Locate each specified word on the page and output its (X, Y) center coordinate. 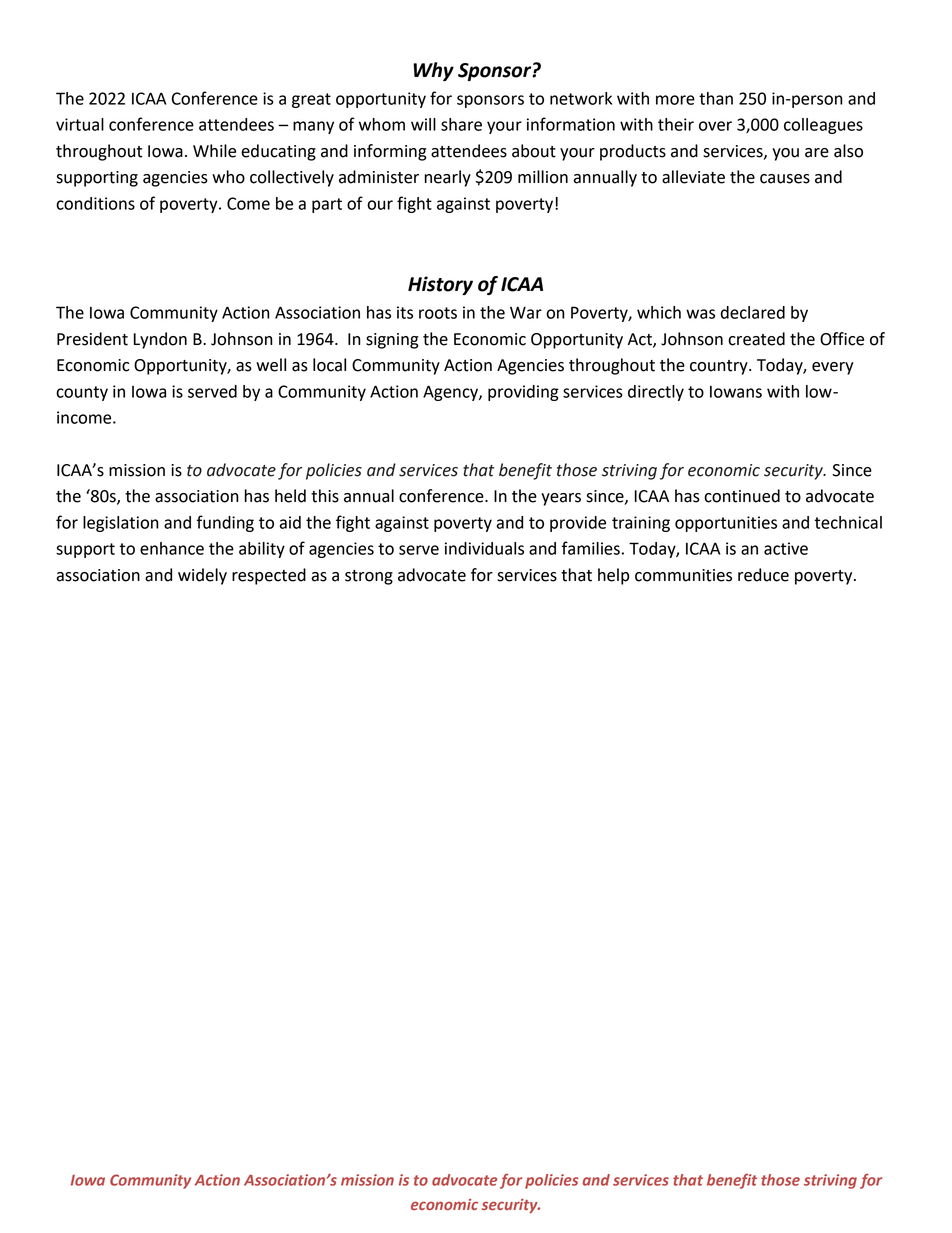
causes (785, 179)
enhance (172, 548)
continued (742, 496)
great (311, 100)
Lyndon (160, 340)
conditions (95, 203)
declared (753, 312)
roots (438, 313)
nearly (447, 178)
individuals (484, 548)
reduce (763, 575)
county (82, 393)
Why (433, 71)
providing (523, 393)
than (716, 98)
